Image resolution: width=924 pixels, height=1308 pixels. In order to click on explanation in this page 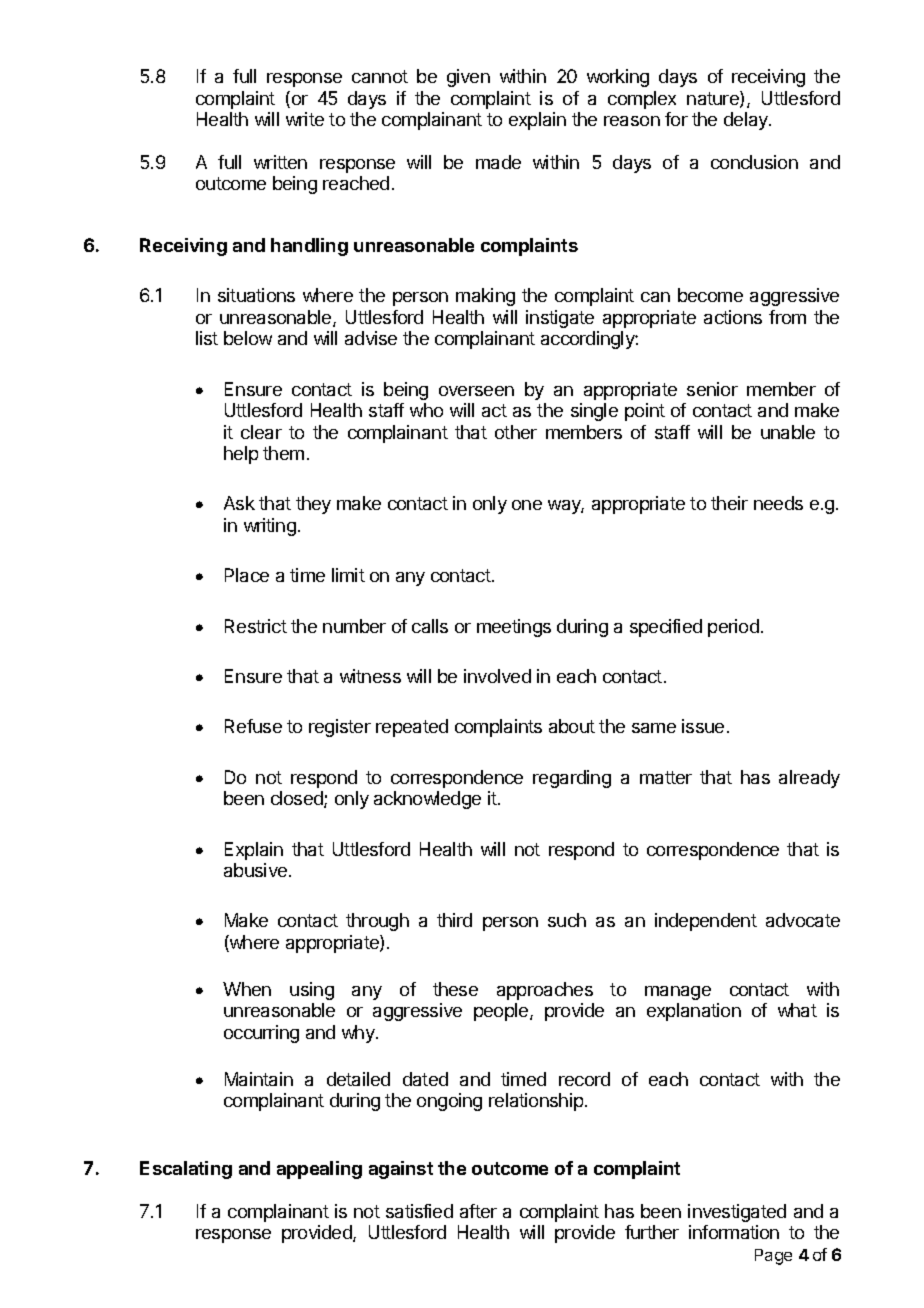, I will do `click(694, 1012)`.
